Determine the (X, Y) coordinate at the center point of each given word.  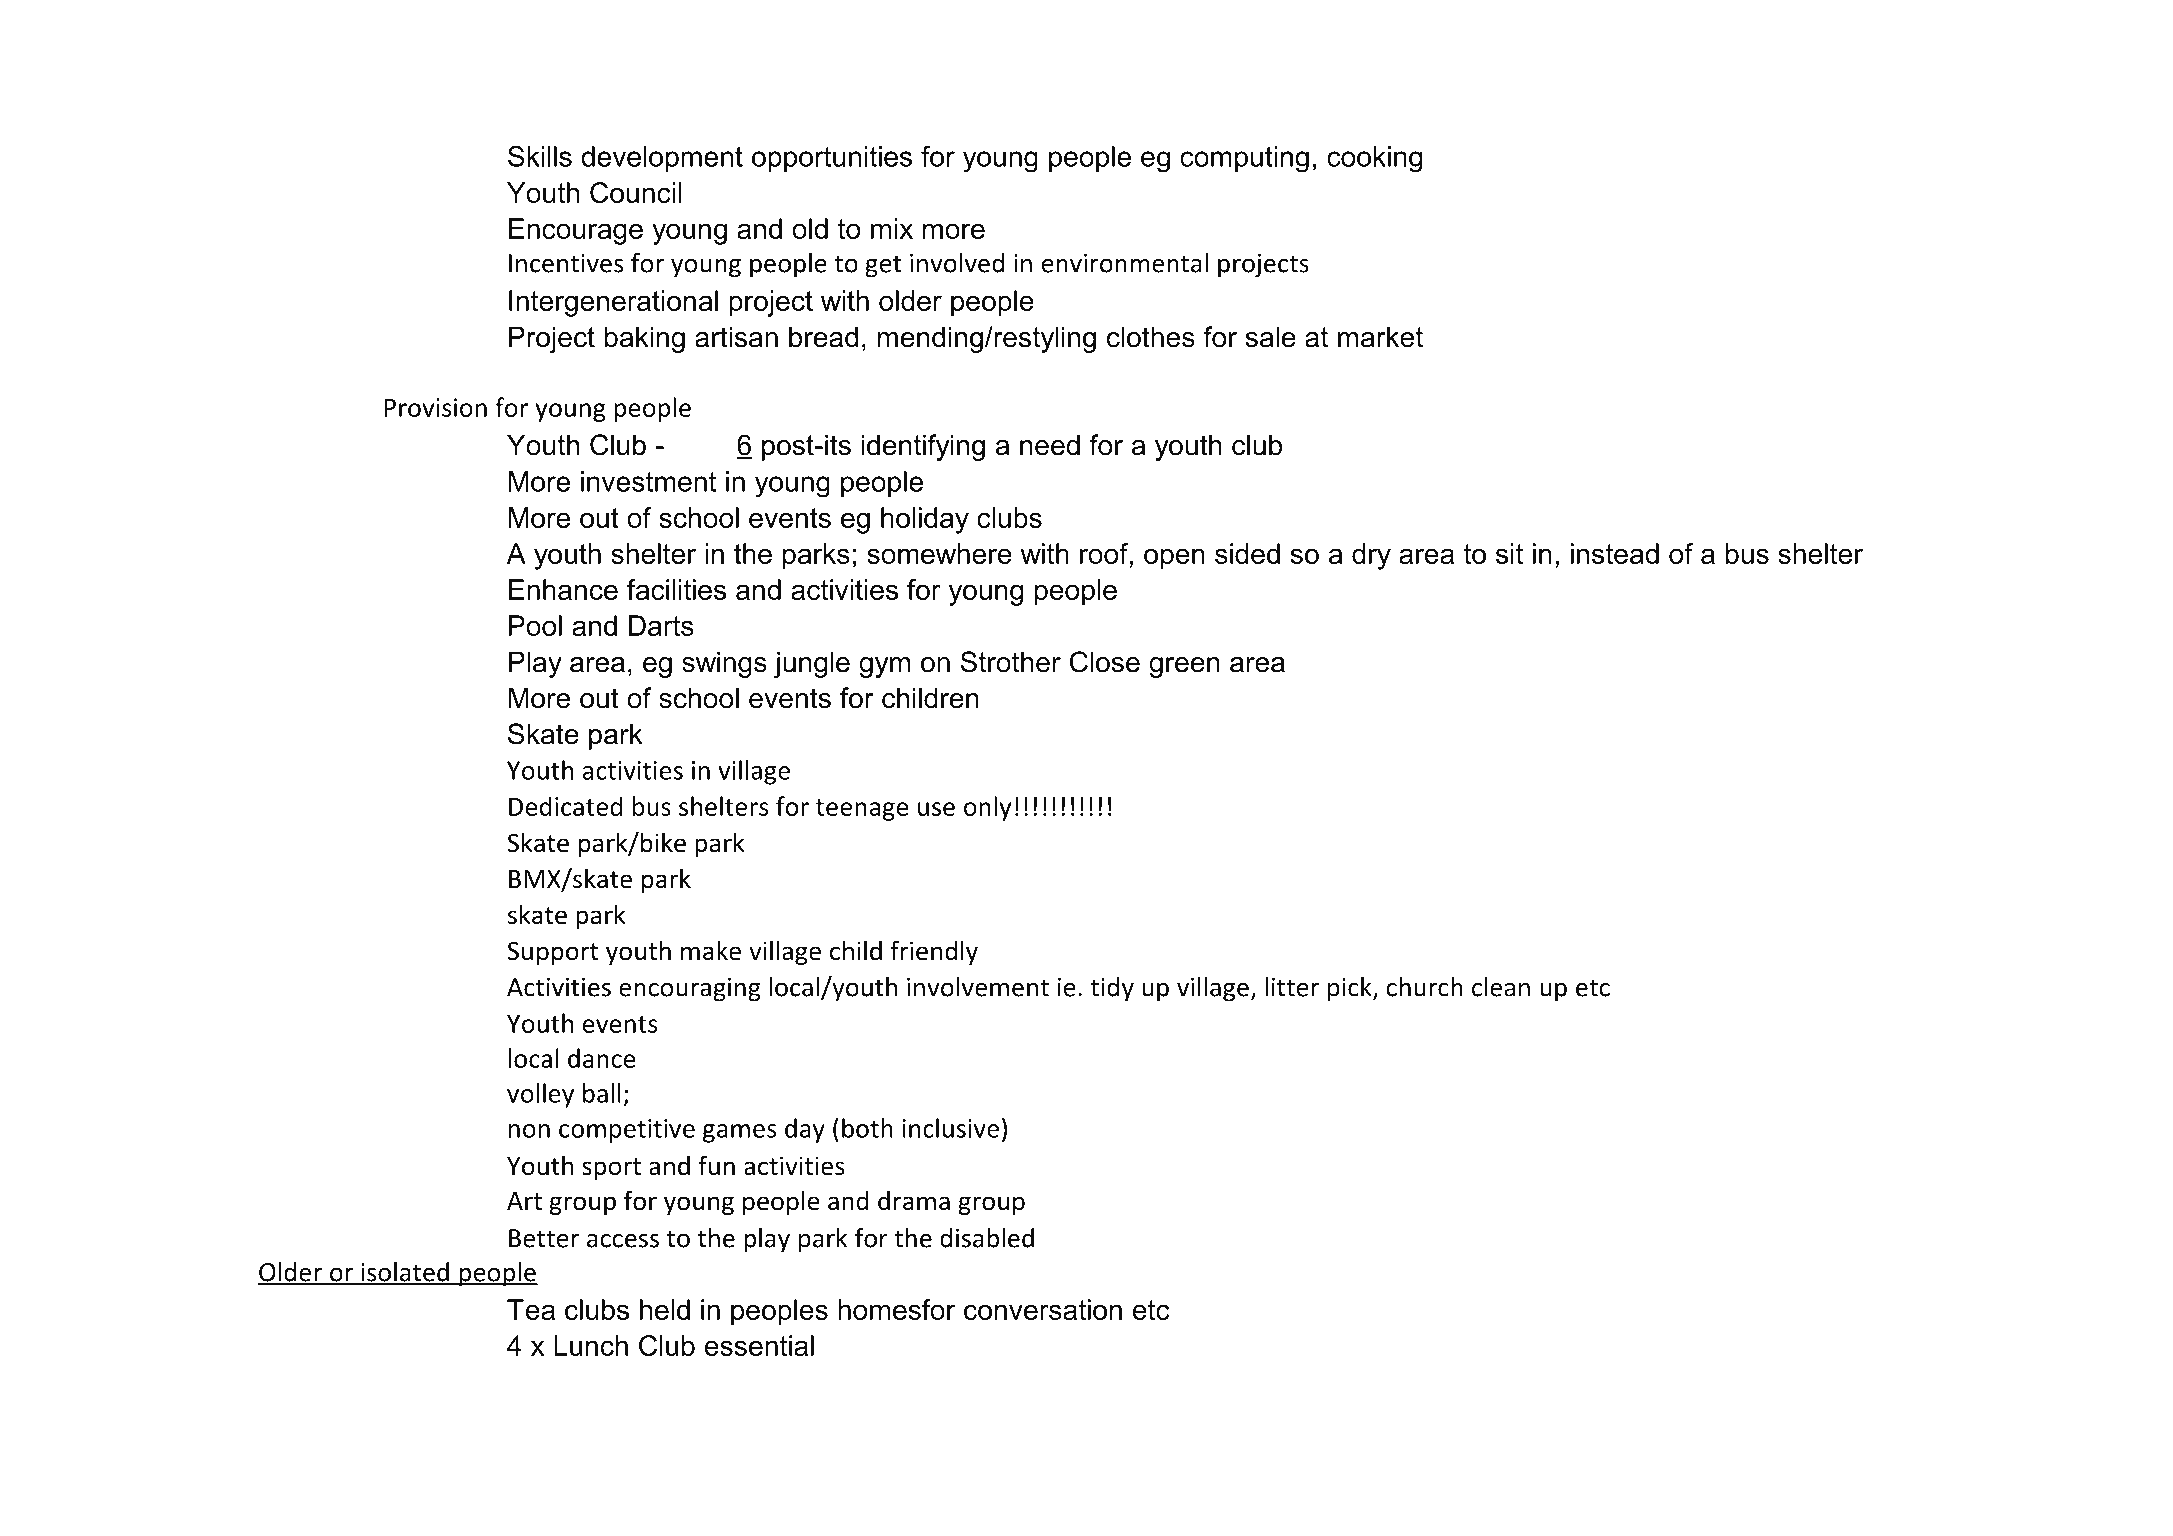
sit (1509, 553)
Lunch (591, 1345)
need (1050, 445)
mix (892, 228)
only (988, 808)
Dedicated (565, 806)
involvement (978, 987)
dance (602, 1058)
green (1184, 667)
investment (648, 481)
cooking (1374, 159)
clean (1501, 987)
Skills (540, 156)
